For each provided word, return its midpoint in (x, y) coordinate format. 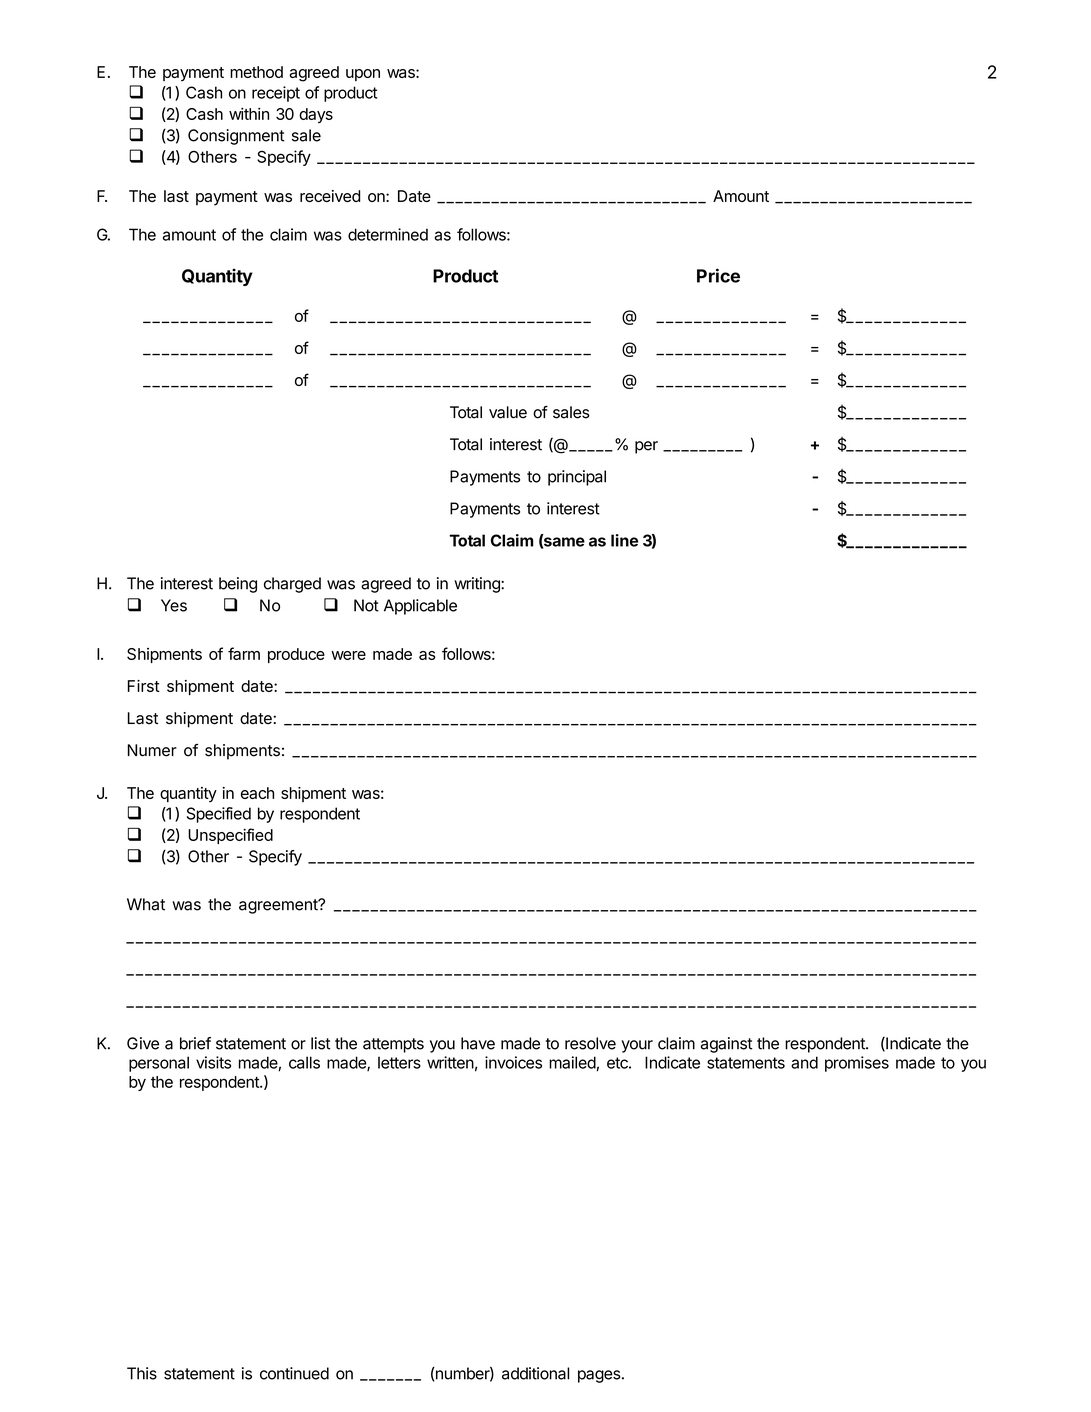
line (624, 540)
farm (244, 653)
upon (363, 75)
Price (718, 275)
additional (535, 1373)
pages (599, 1376)
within (249, 114)
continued (294, 1373)
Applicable (420, 607)
